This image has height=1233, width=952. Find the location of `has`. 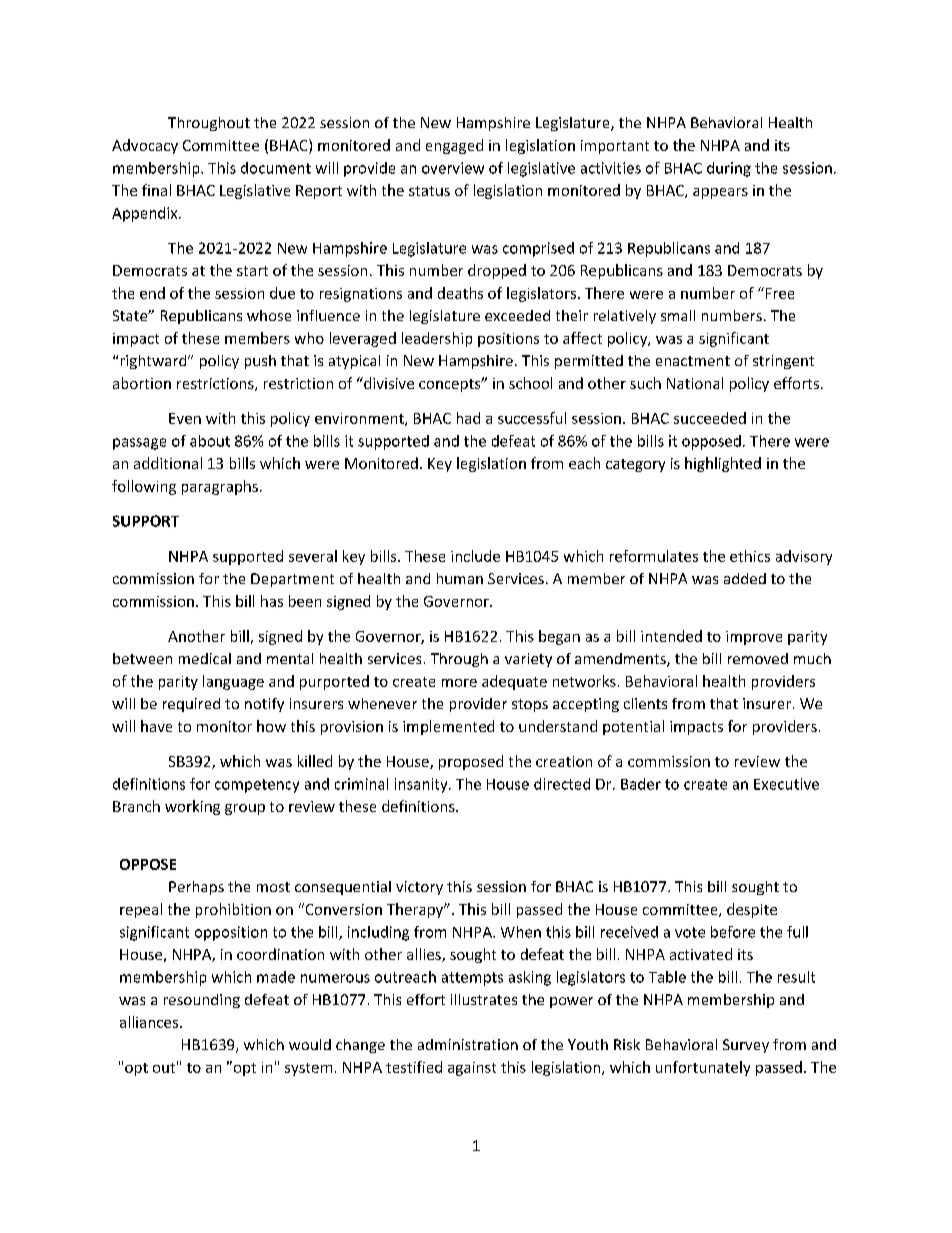

has is located at coordinates (272, 601).
